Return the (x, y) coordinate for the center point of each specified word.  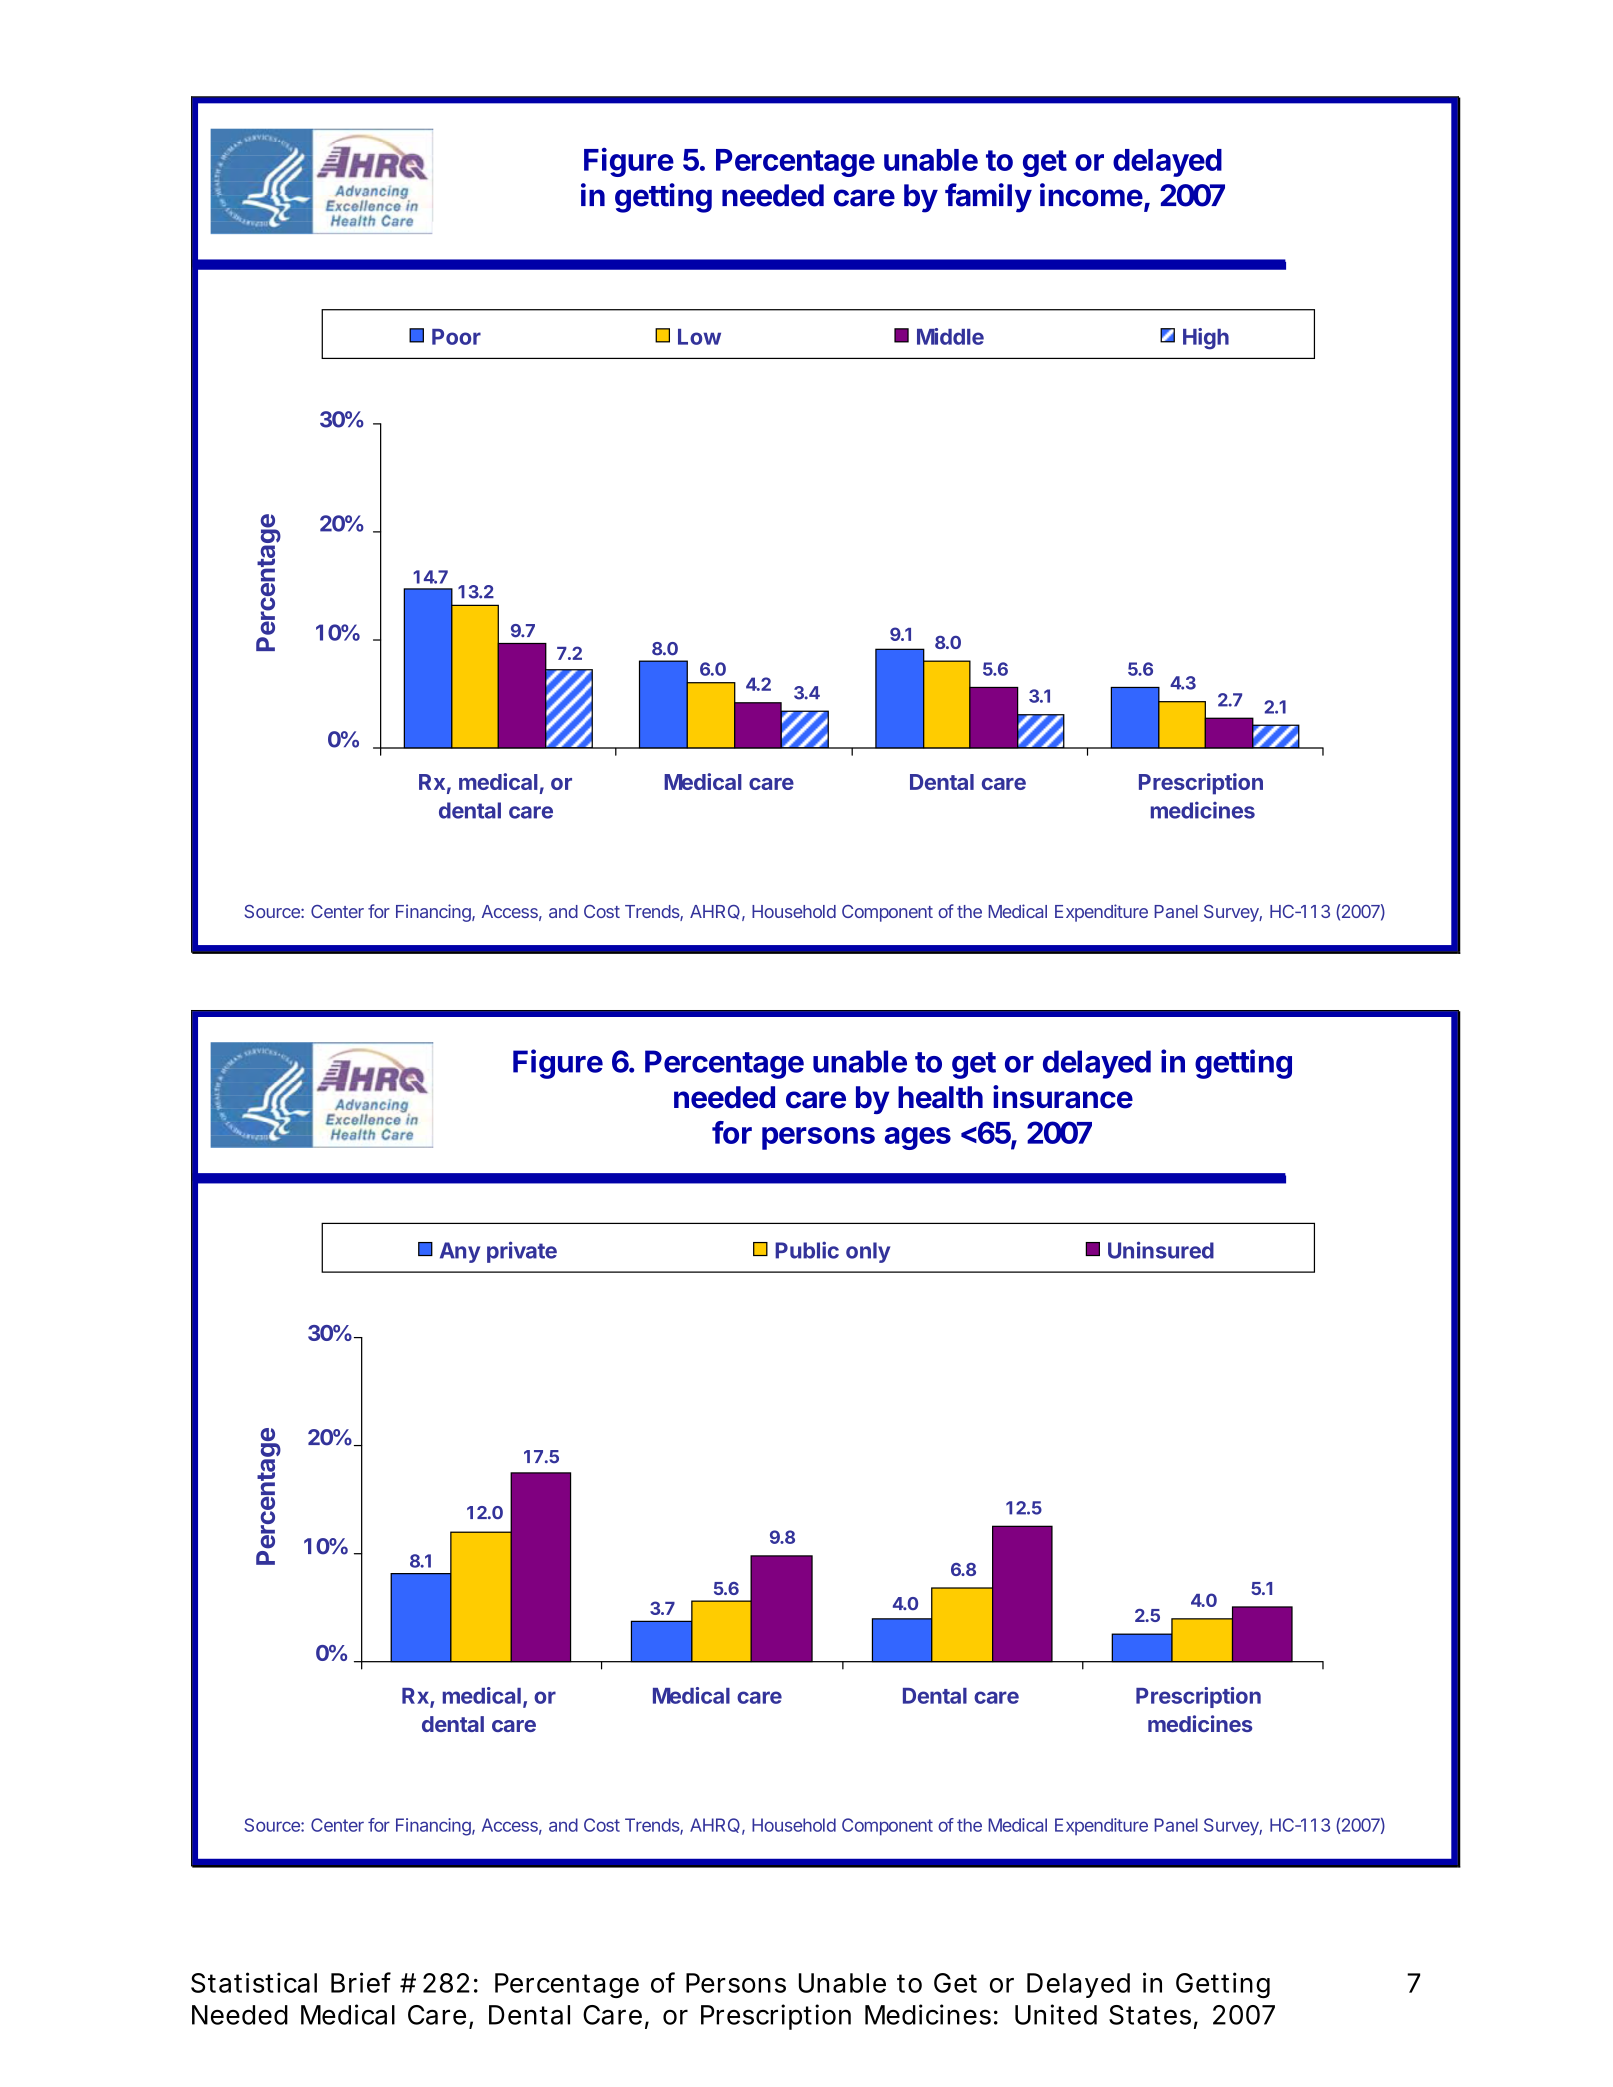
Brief (361, 1982)
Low (699, 337)
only (868, 1252)
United (1056, 2014)
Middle (950, 336)
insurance (1063, 1097)
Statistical (254, 1982)
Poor (456, 337)
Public (807, 1250)
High (1206, 339)
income (1091, 195)
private (522, 1252)
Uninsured (1161, 1250)
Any (460, 1252)
